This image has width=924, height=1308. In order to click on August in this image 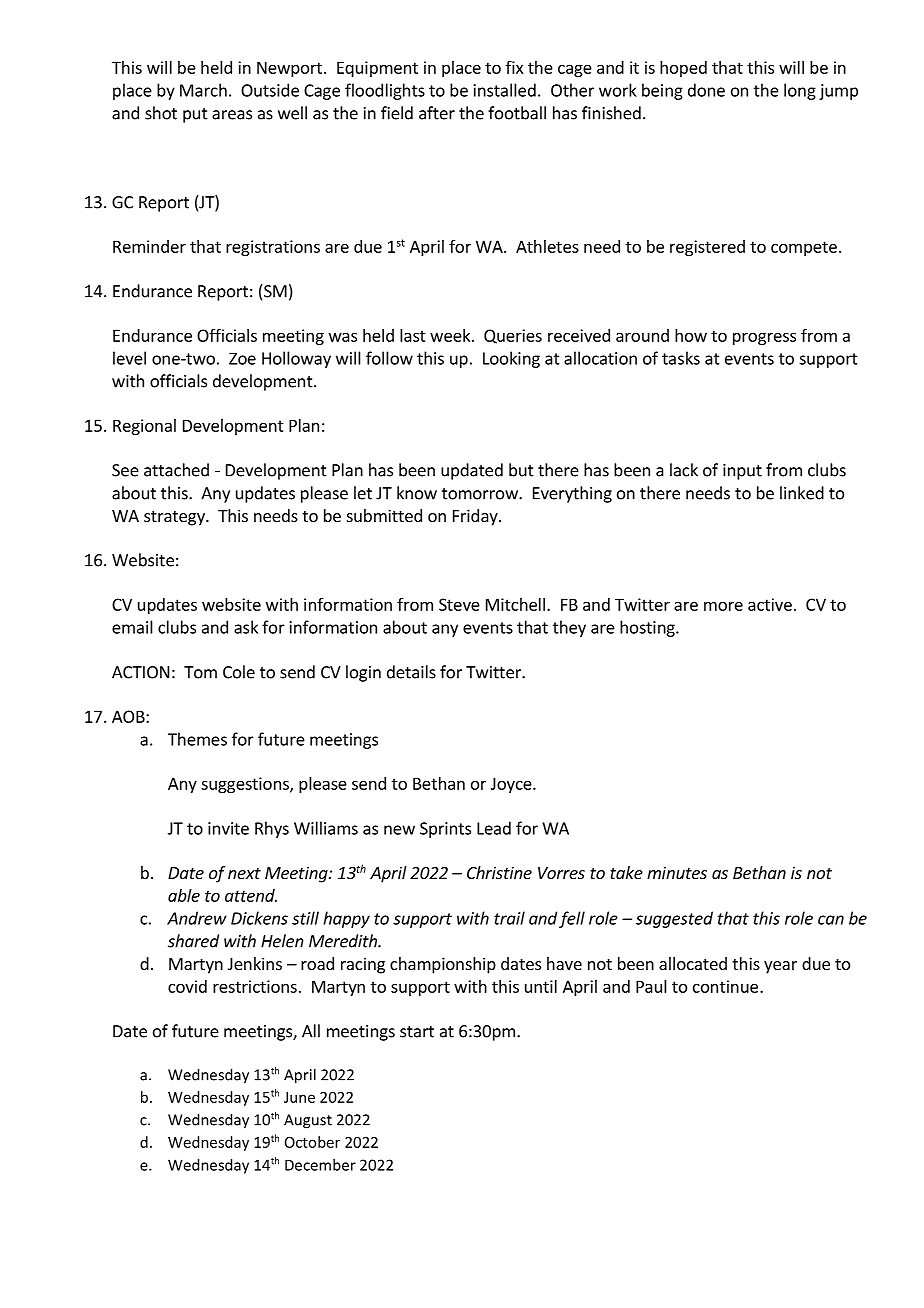, I will do `click(308, 1121)`.
